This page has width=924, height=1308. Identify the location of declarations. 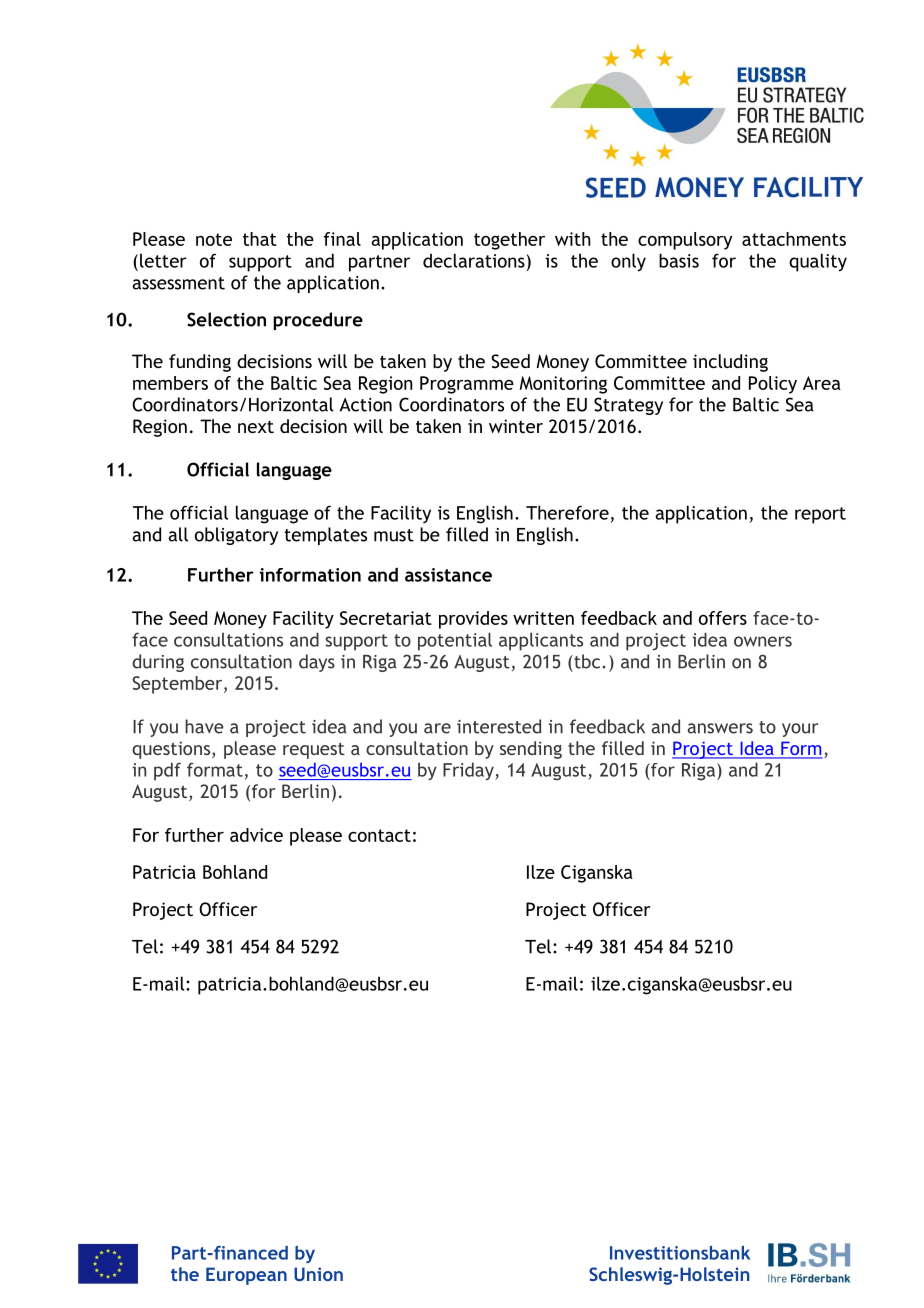
(475, 260).
